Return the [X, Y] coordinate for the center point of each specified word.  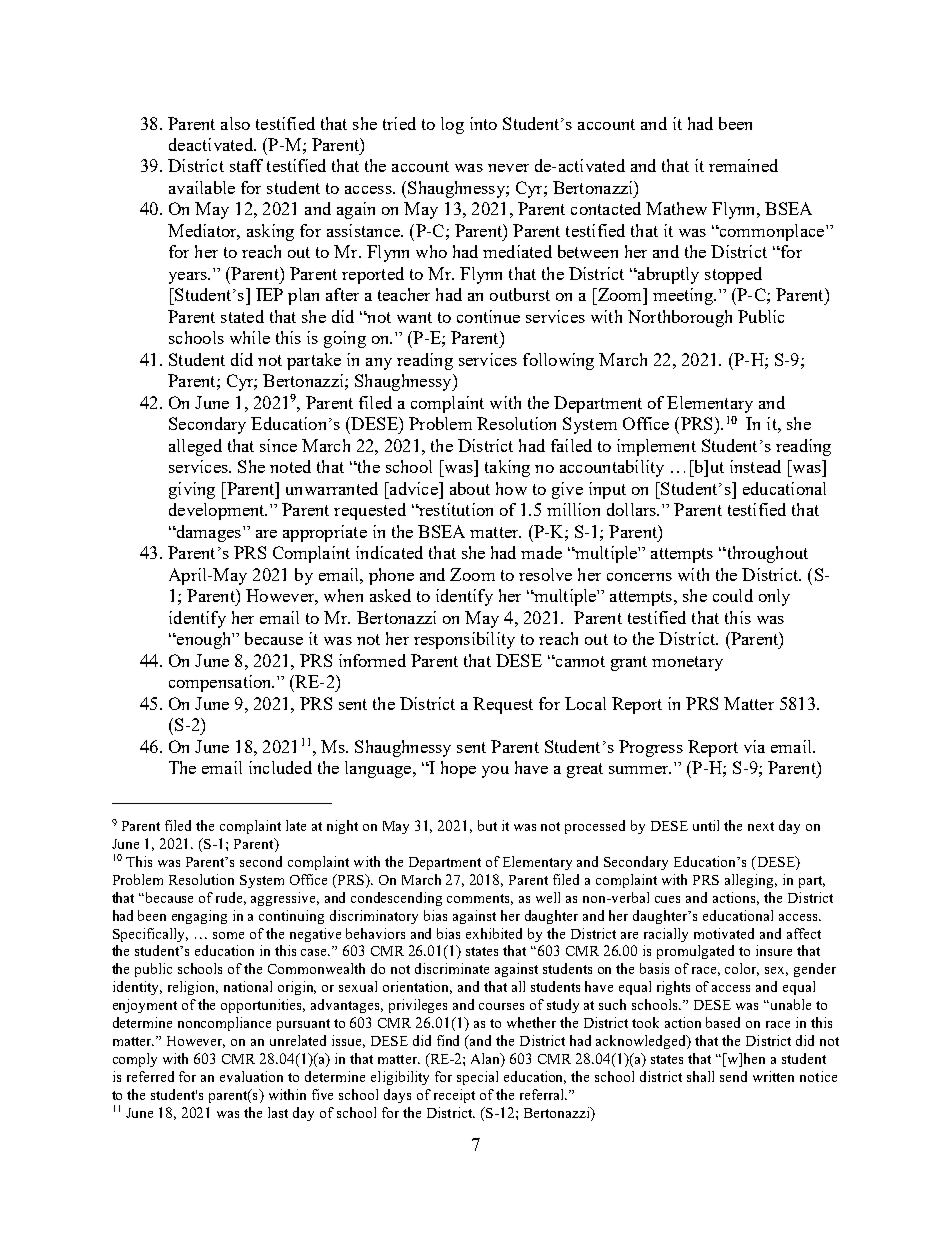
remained [743, 165]
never [508, 168]
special [477, 1078]
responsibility [464, 640]
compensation [221, 683]
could [733, 595]
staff [246, 165]
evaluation [251, 1076]
